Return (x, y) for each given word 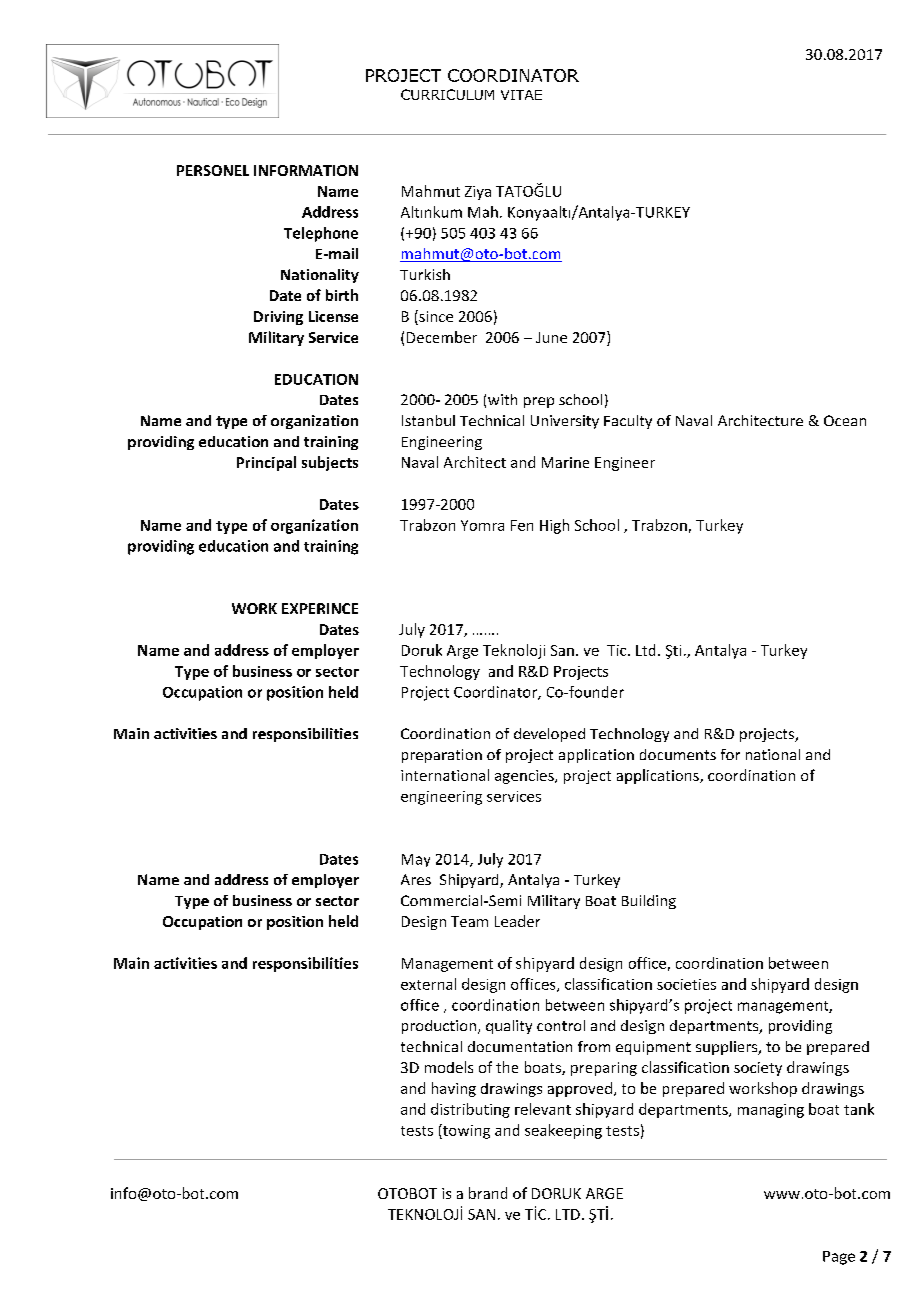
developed (549, 735)
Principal (266, 463)
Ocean (845, 420)
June (551, 337)
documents (678, 754)
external (428, 984)
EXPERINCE (320, 608)
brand (488, 1193)
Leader (517, 921)
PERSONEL (213, 170)
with (502, 399)
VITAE (521, 95)
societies (686, 984)
